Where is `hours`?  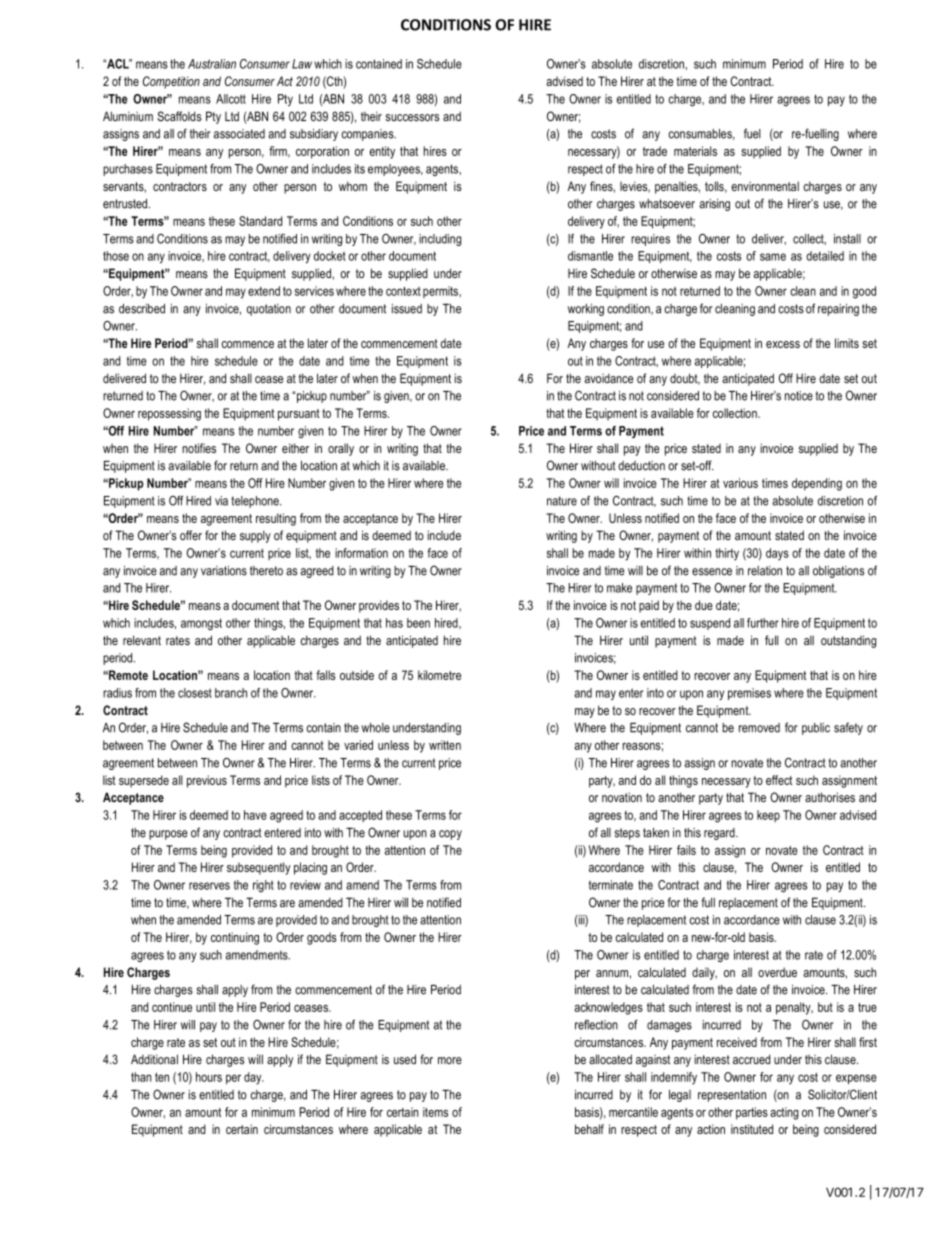 hours is located at coordinates (209, 1077).
